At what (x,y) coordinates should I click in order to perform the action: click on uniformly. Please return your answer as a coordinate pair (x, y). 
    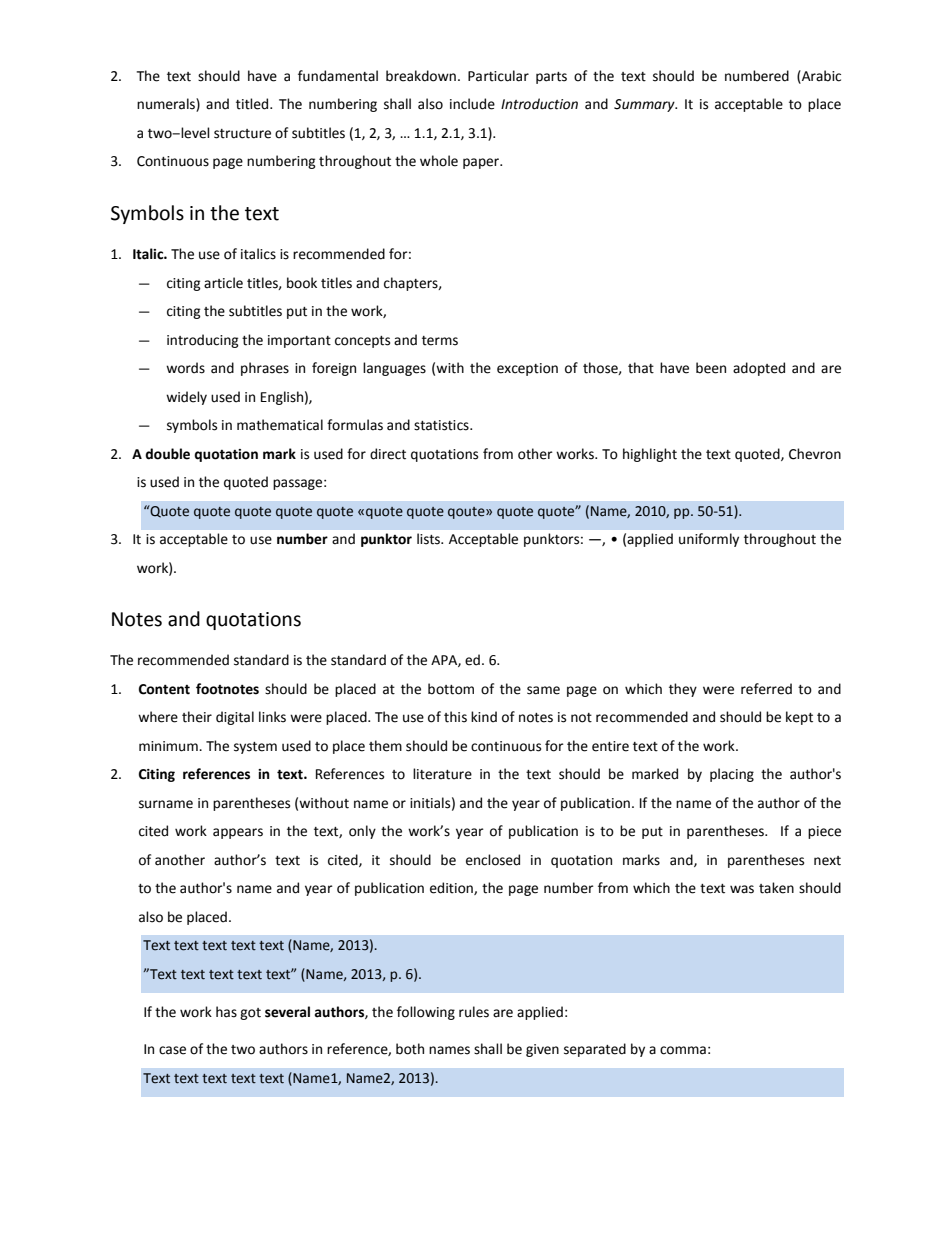
    Looking at the image, I should click on (709, 540).
